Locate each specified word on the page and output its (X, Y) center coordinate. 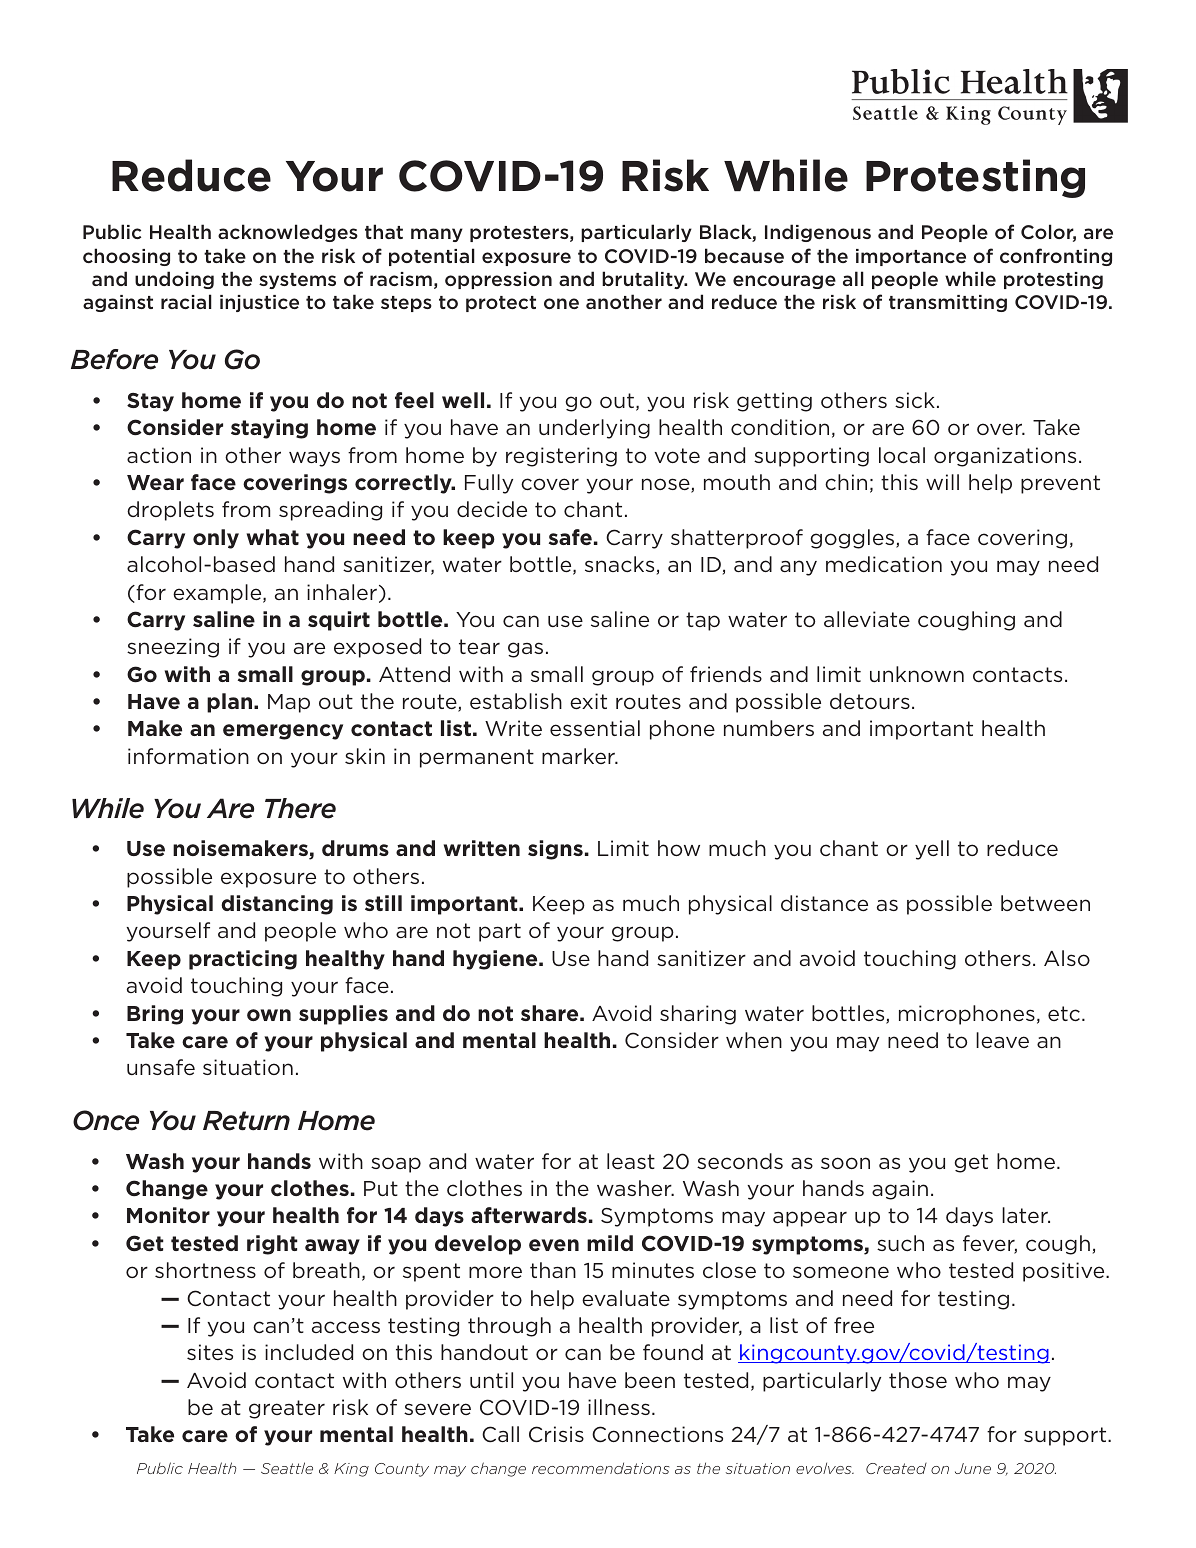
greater (287, 1409)
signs (555, 850)
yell (932, 850)
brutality (644, 280)
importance (911, 257)
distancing (277, 905)
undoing (174, 280)
